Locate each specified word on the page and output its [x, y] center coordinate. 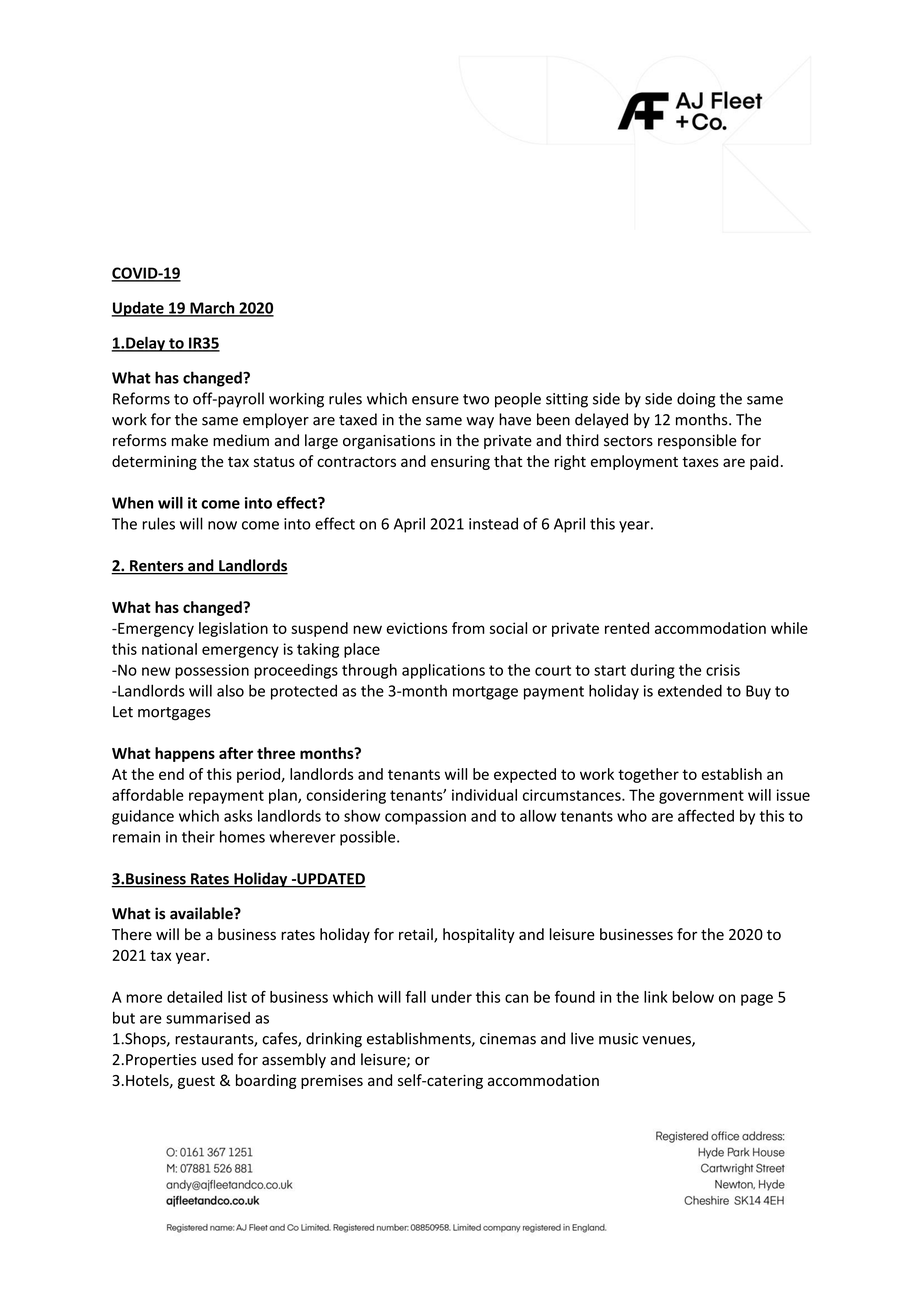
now [222, 525]
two [476, 399]
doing [696, 400]
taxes [700, 462]
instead [493, 523]
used [217, 1059]
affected [706, 815]
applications [443, 671]
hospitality [479, 935]
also [230, 690]
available [202, 913]
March [212, 308]
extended [690, 690]
